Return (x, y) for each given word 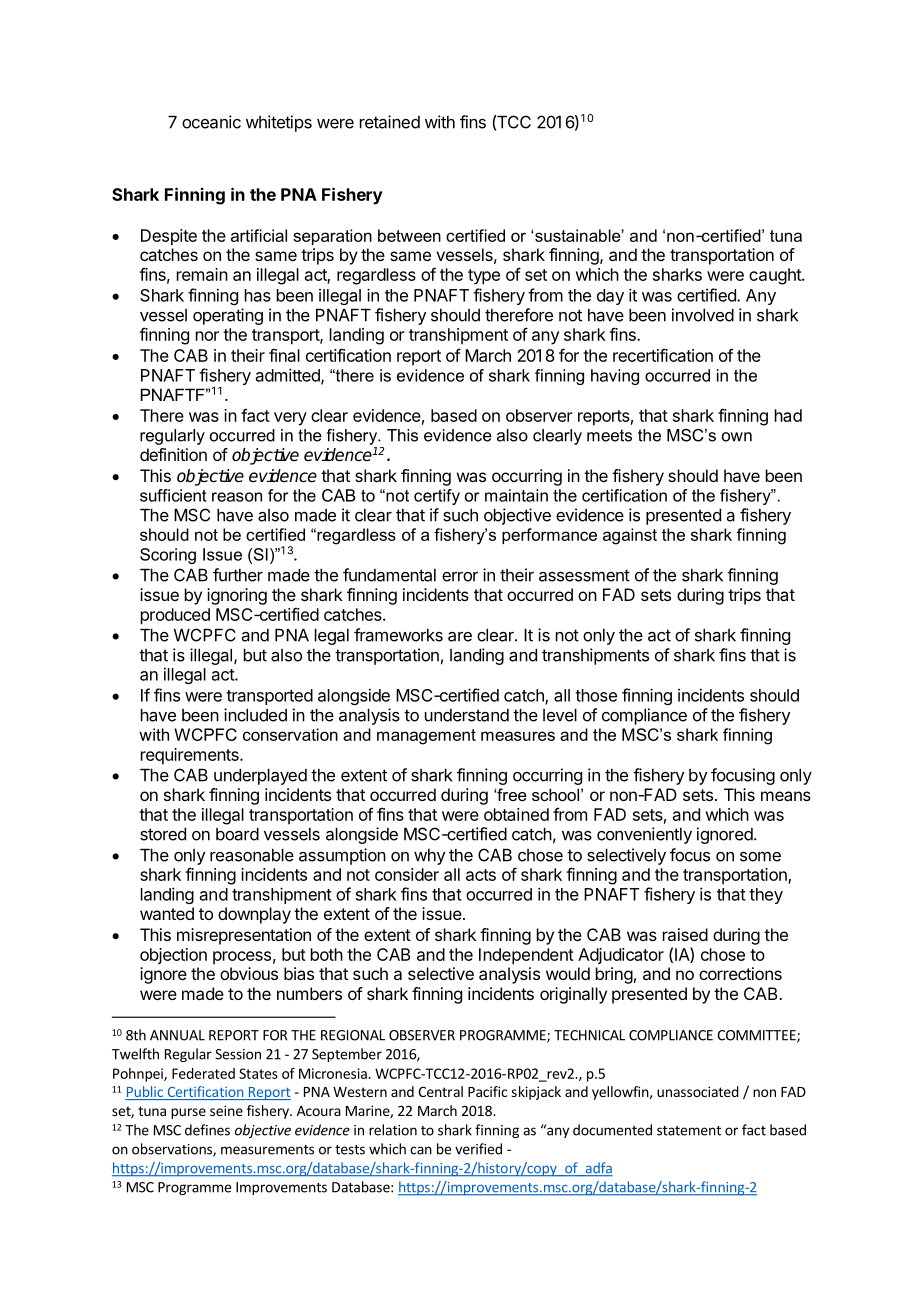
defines (207, 1130)
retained (390, 122)
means (786, 796)
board (237, 834)
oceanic (211, 122)
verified (478, 1149)
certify (437, 497)
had (788, 415)
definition (173, 454)
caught (776, 276)
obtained (516, 814)
